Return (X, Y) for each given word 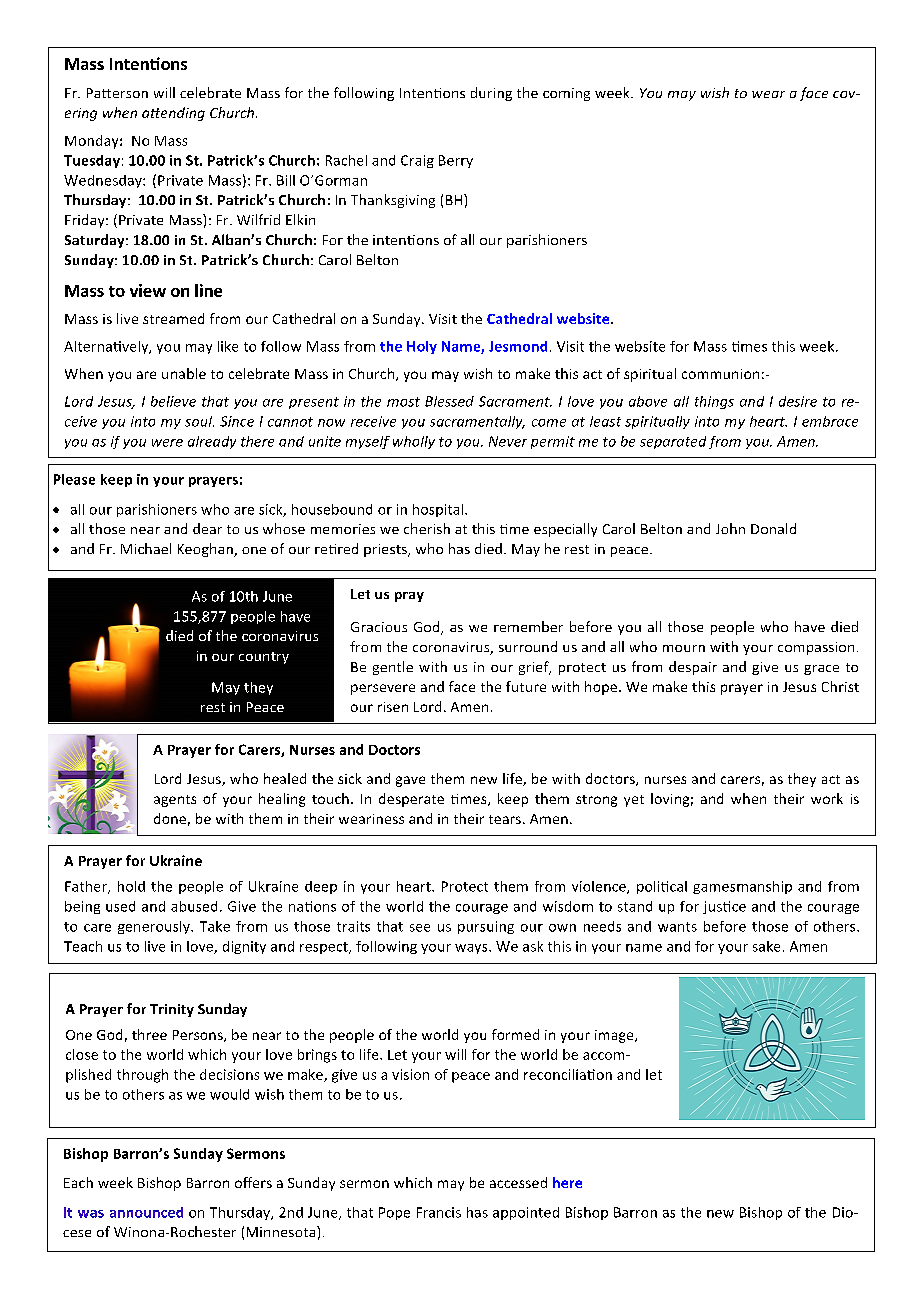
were (167, 443)
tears (506, 819)
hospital (439, 510)
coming (566, 94)
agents (175, 801)
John (730, 528)
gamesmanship (742, 887)
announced (146, 1212)
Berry (456, 161)
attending (173, 114)
